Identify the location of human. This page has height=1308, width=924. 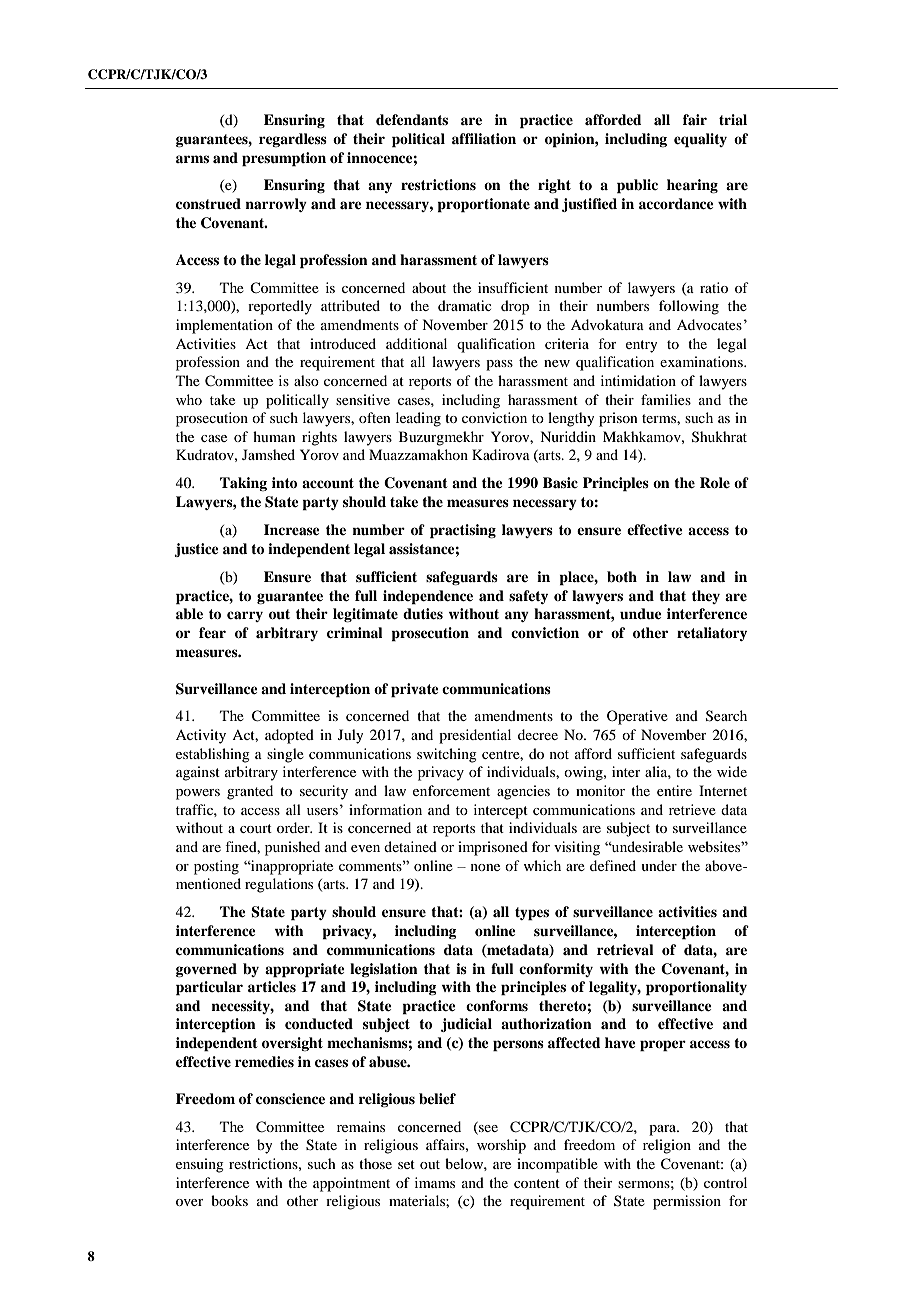
(274, 436).
